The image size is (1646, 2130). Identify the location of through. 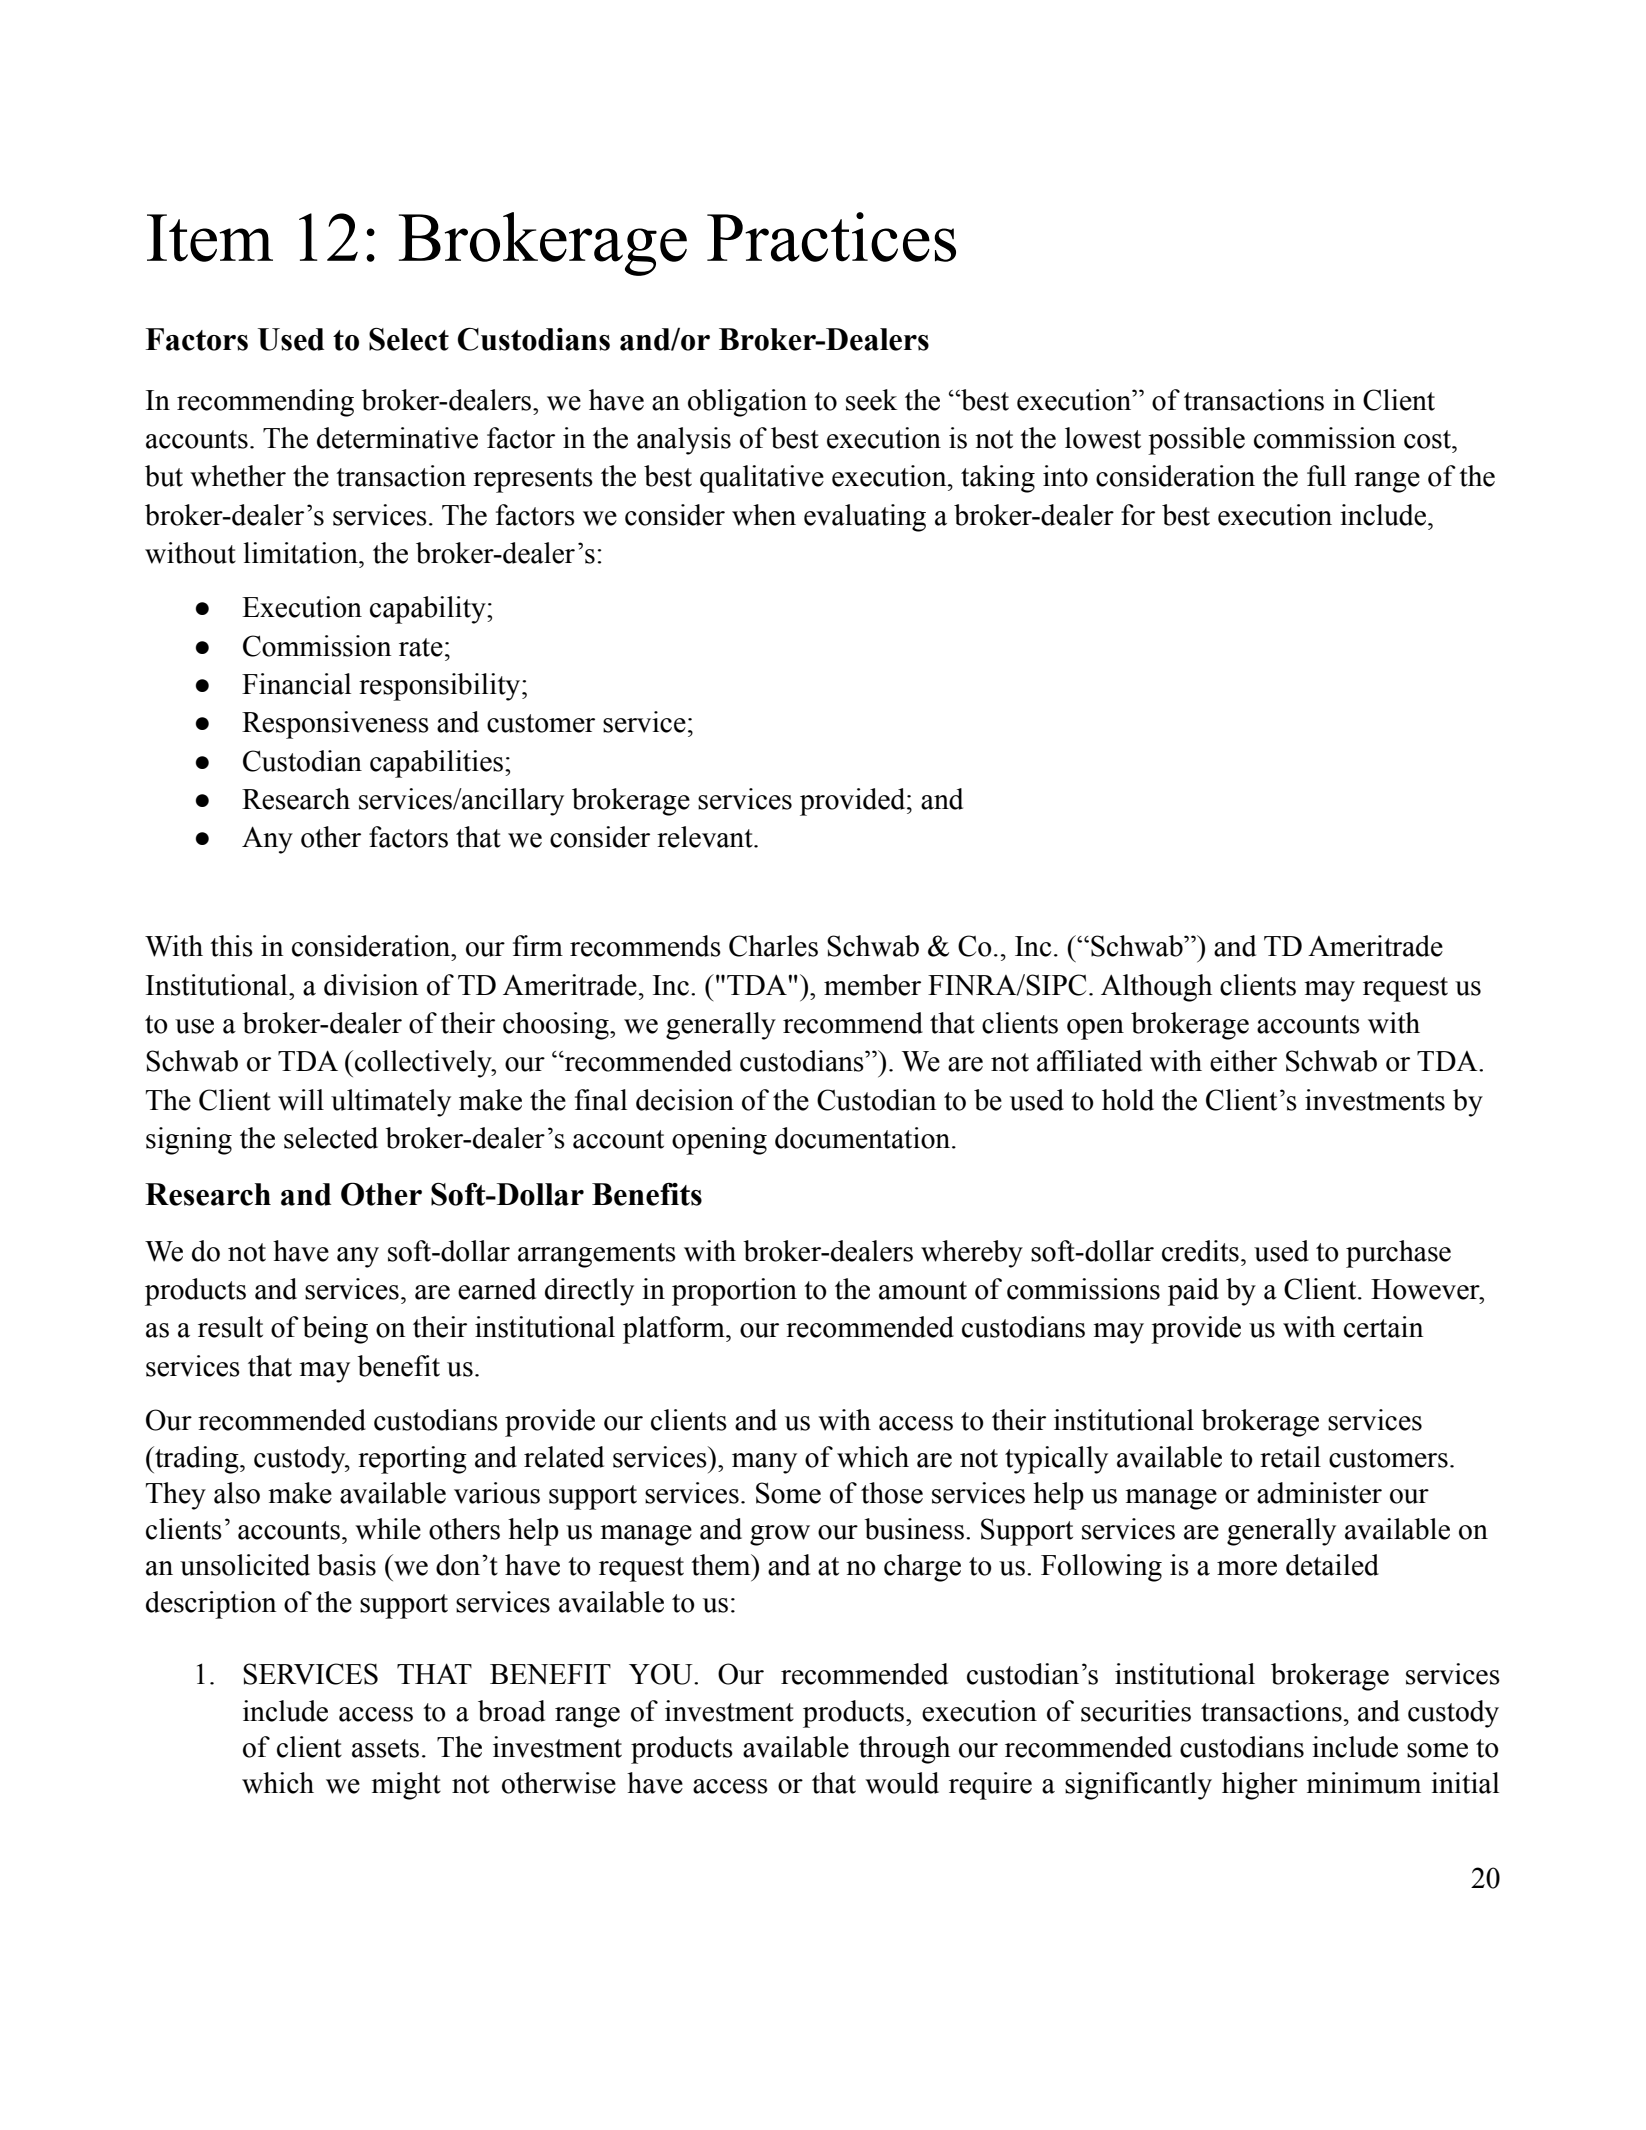
(904, 1750).
